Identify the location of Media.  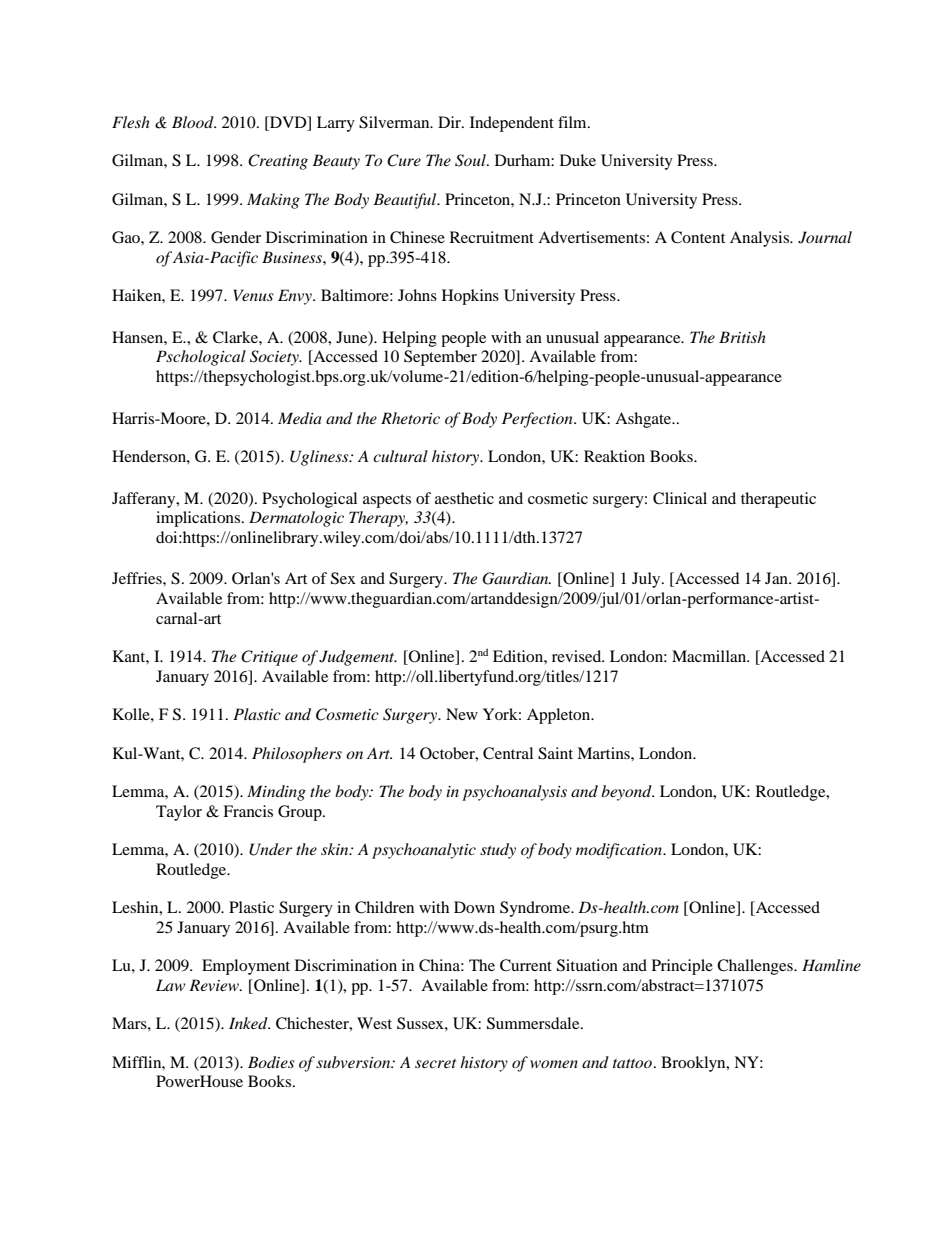
(300, 418).
